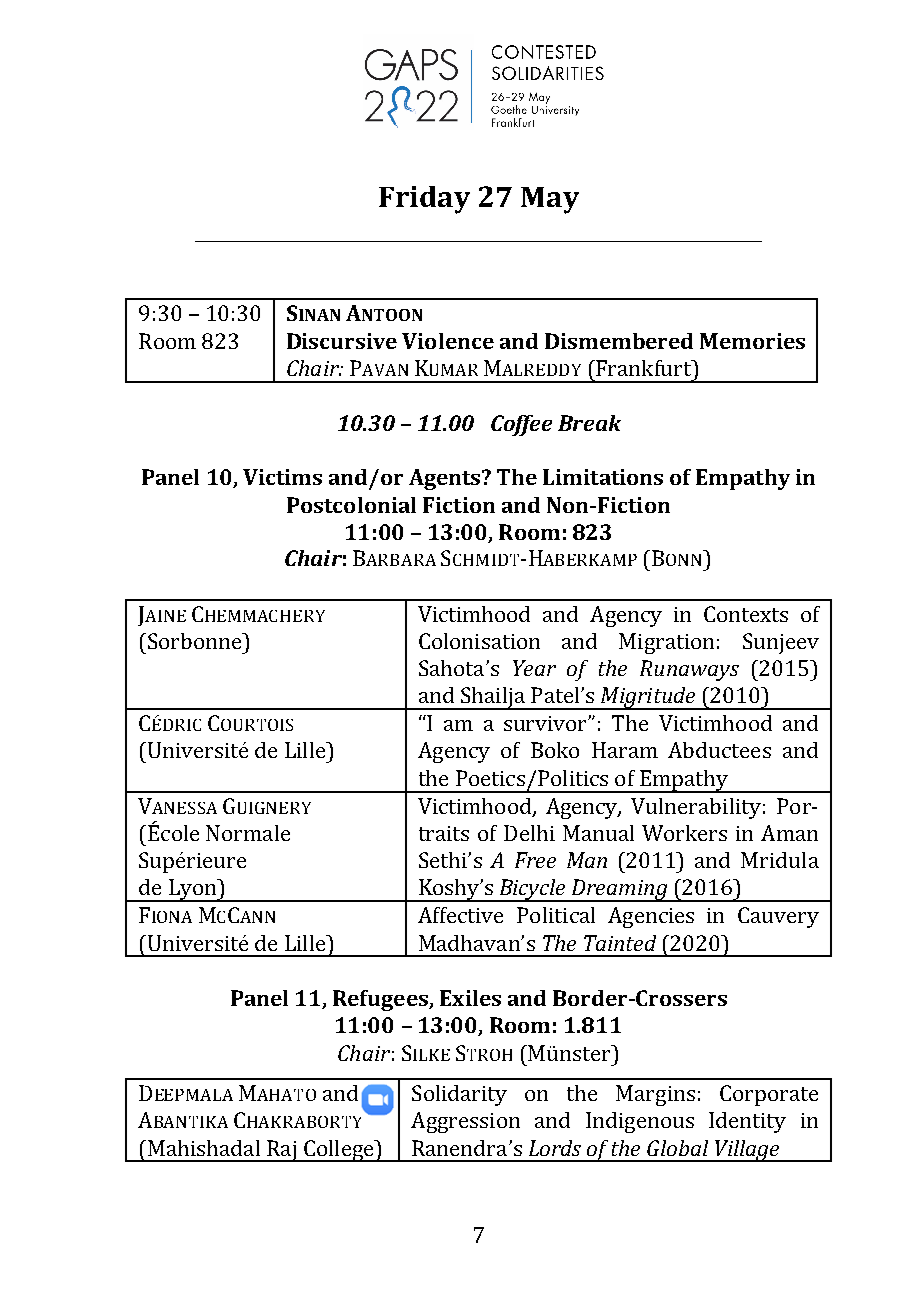  Describe the element at coordinates (479, 641) in the image. I see `Colonisation` at that location.
